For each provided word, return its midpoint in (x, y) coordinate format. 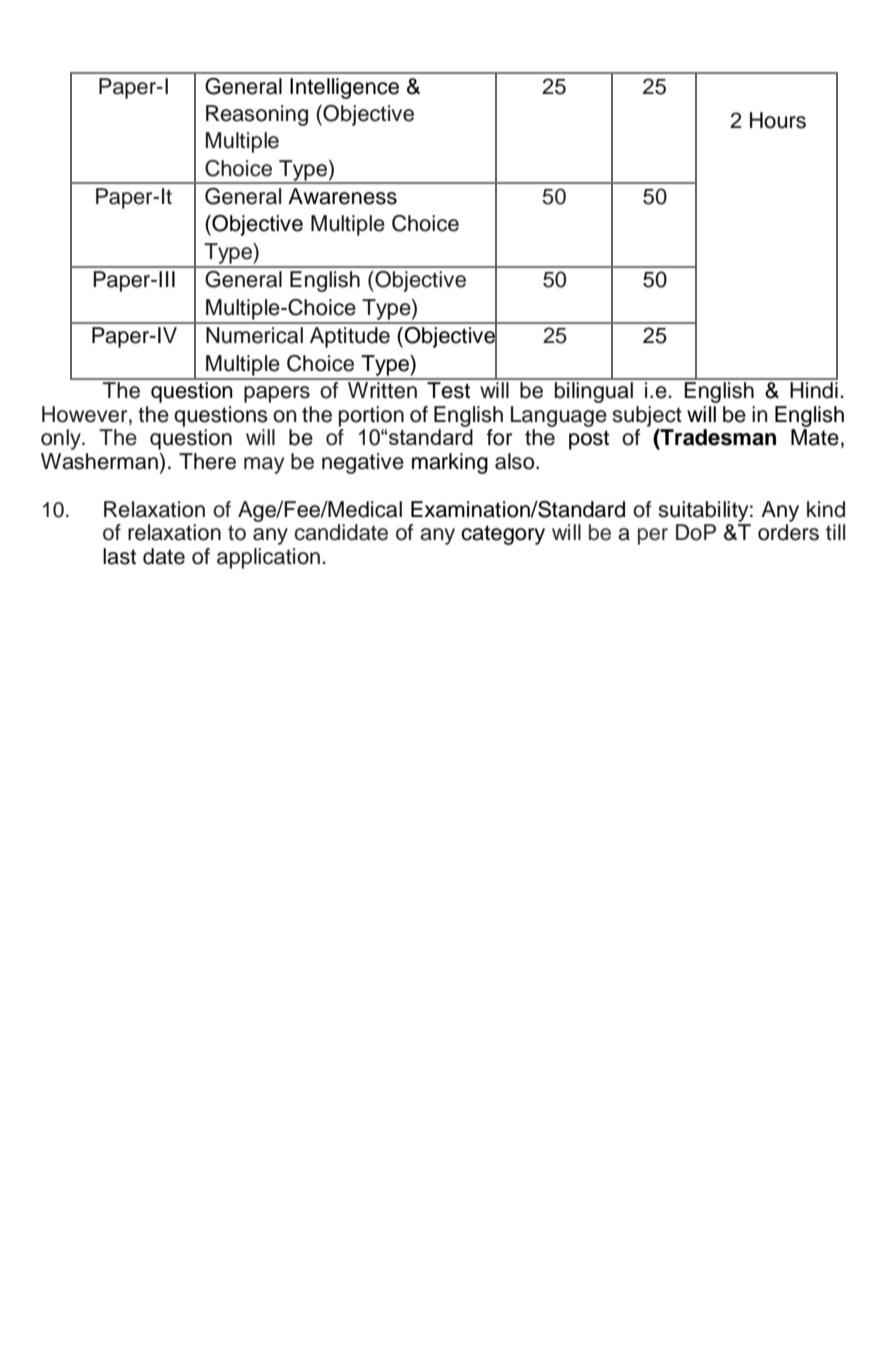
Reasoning (257, 115)
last (119, 556)
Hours (778, 120)
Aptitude (350, 337)
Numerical (254, 335)
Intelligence (344, 88)
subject (647, 416)
